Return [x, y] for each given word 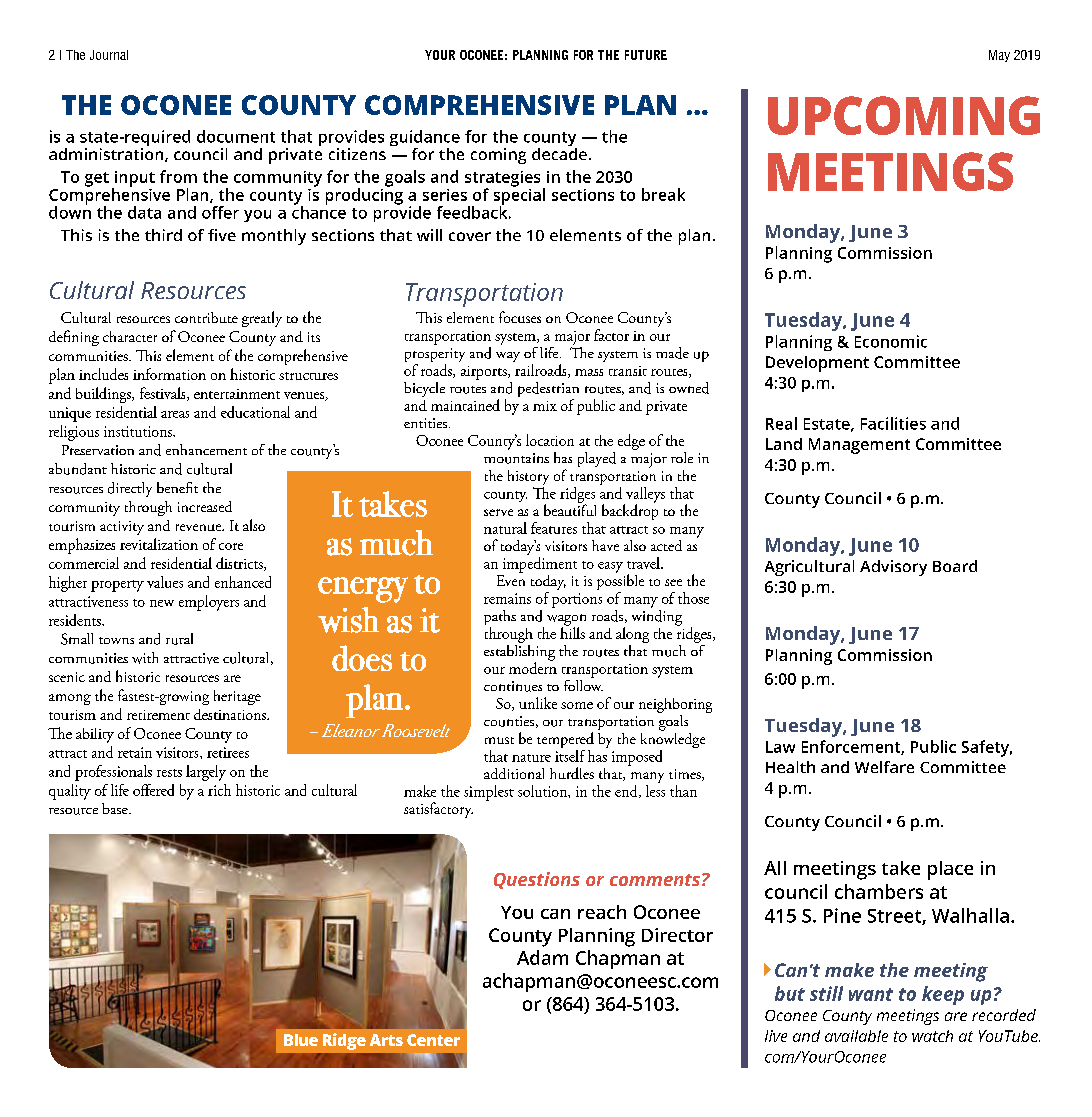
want [871, 994]
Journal [109, 55]
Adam [542, 957]
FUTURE [646, 55]
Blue [301, 1040]
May [999, 56]
